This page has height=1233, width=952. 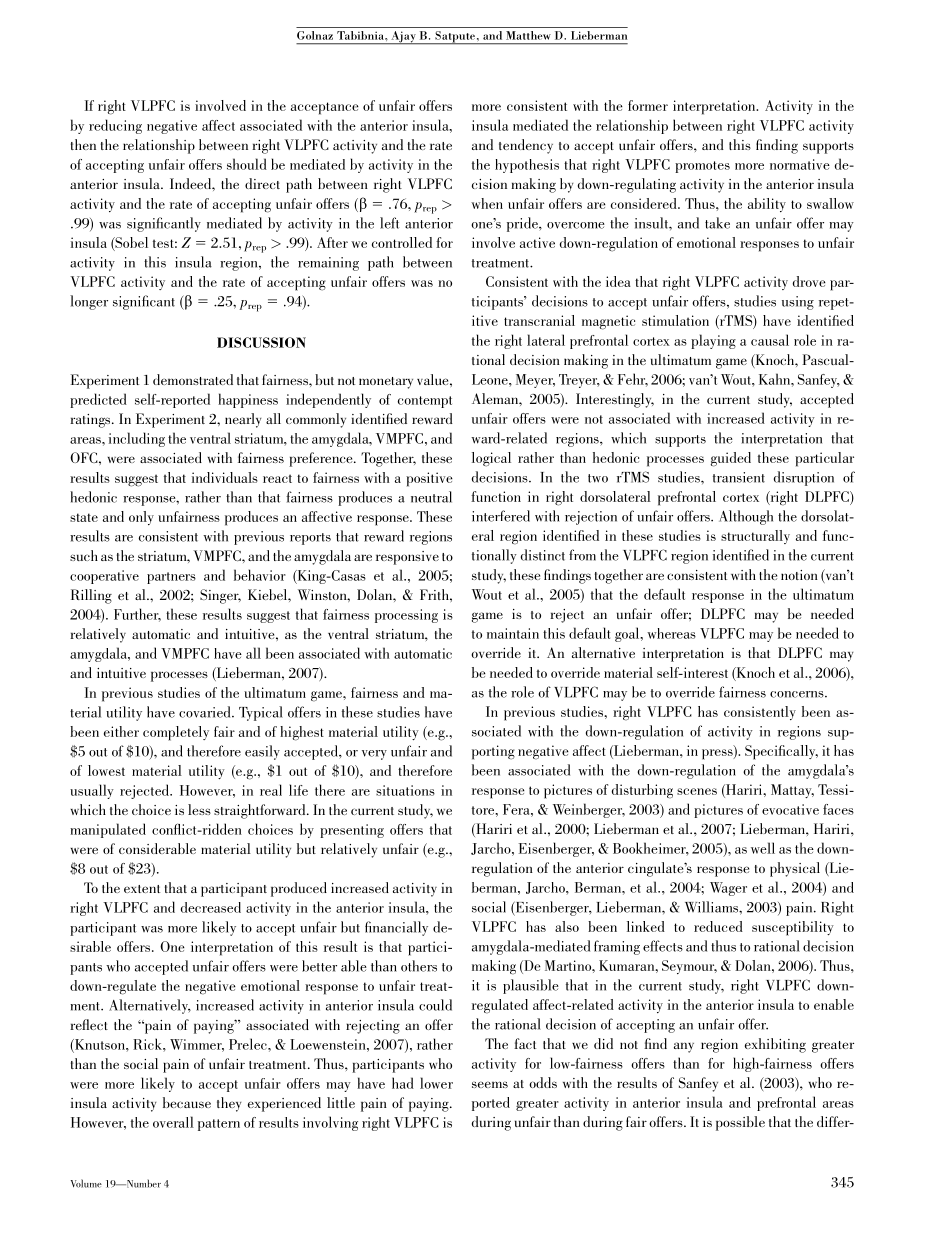 What do you see at coordinates (648, 105) in the page?
I see `former` at bounding box center [648, 105].
